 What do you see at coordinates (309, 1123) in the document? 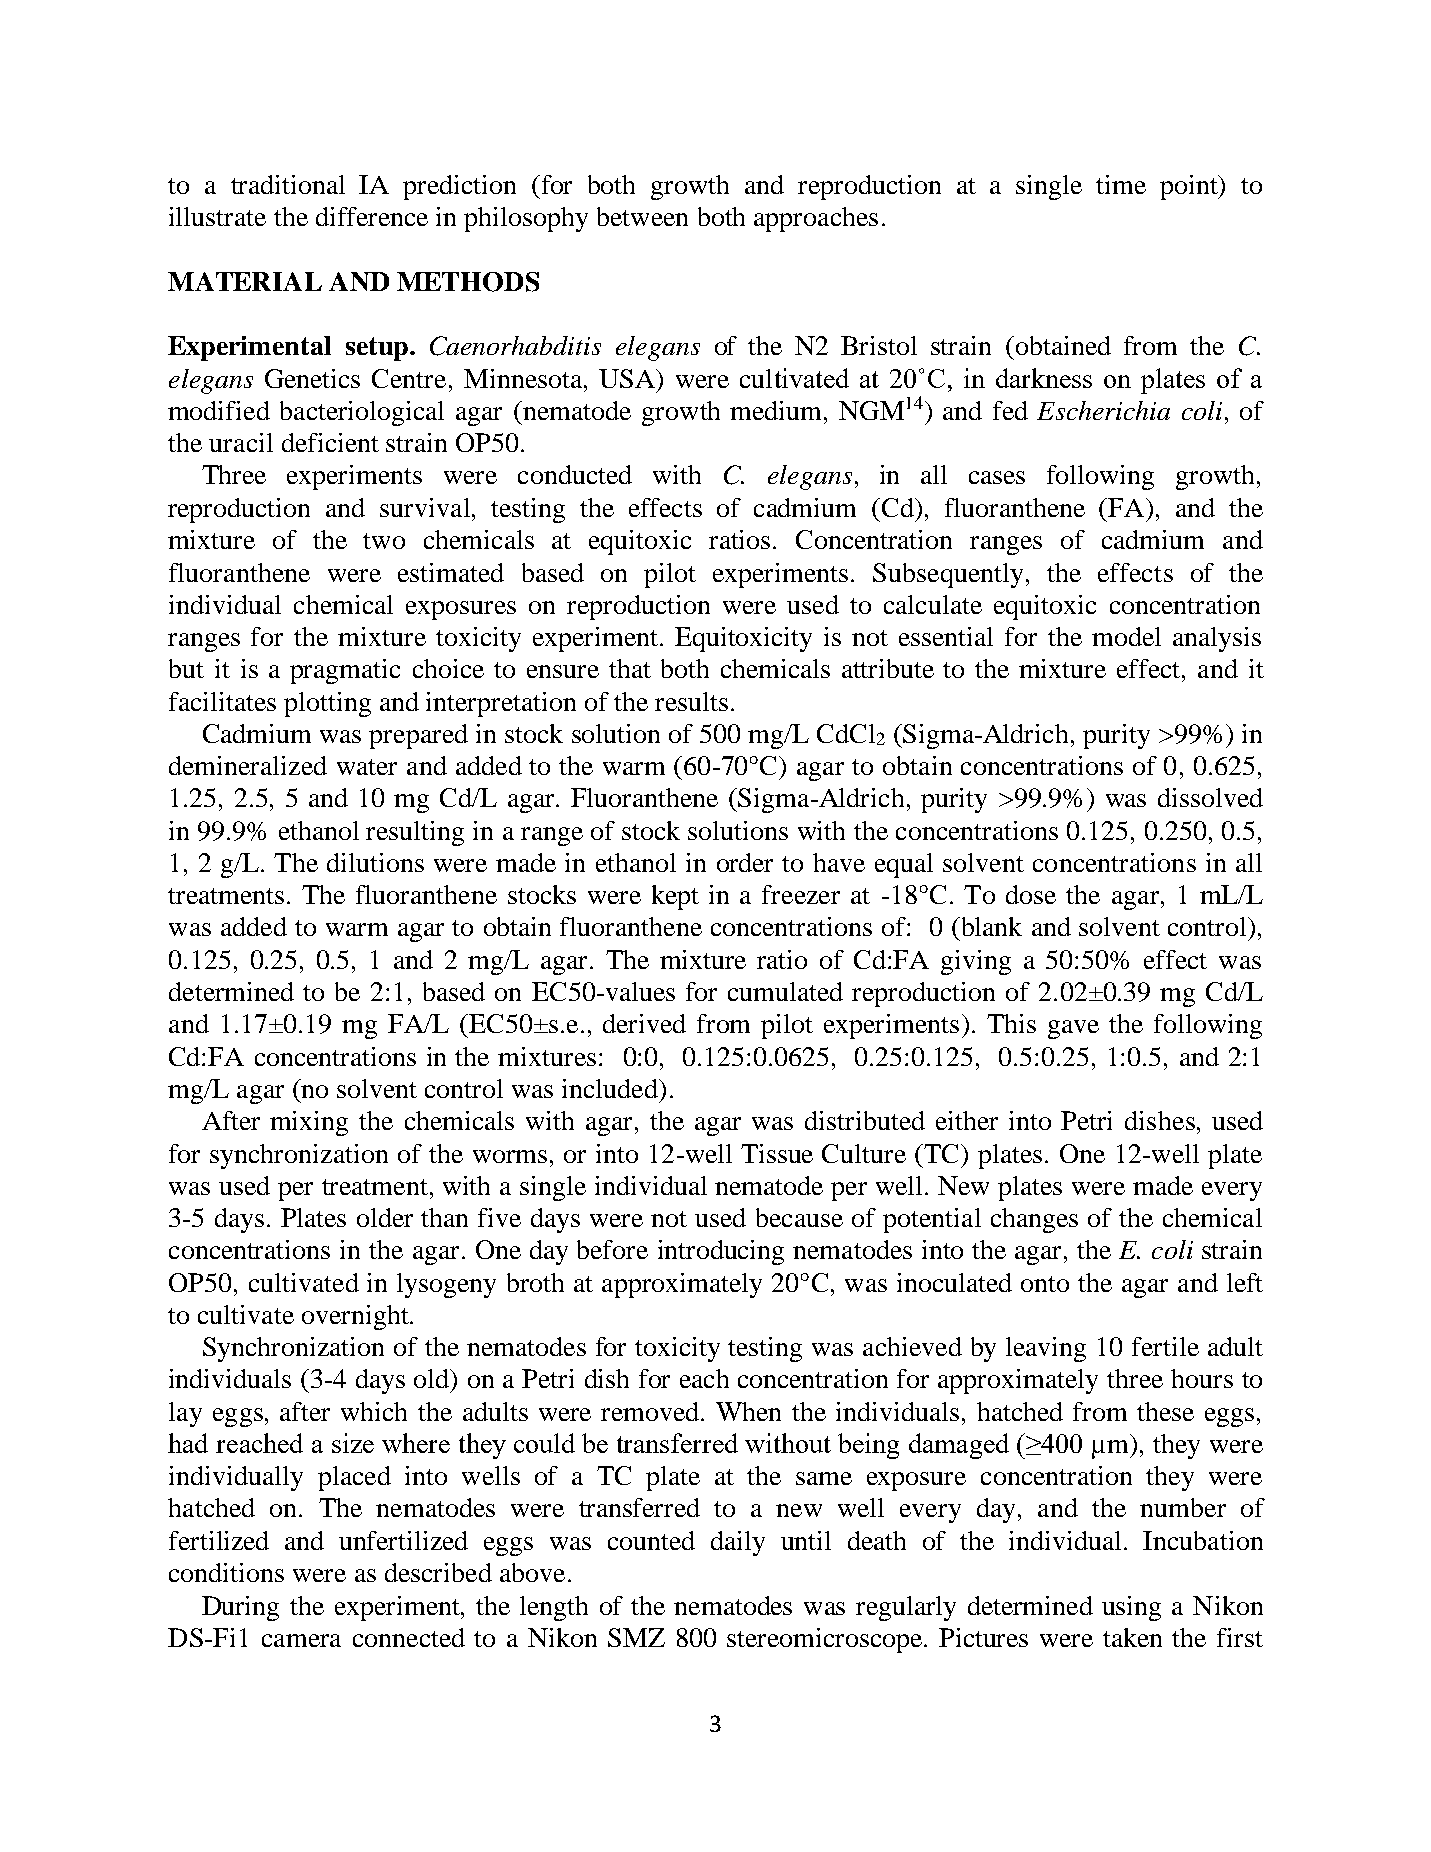
I see `mixing` at bounding box center [309, 1123].
